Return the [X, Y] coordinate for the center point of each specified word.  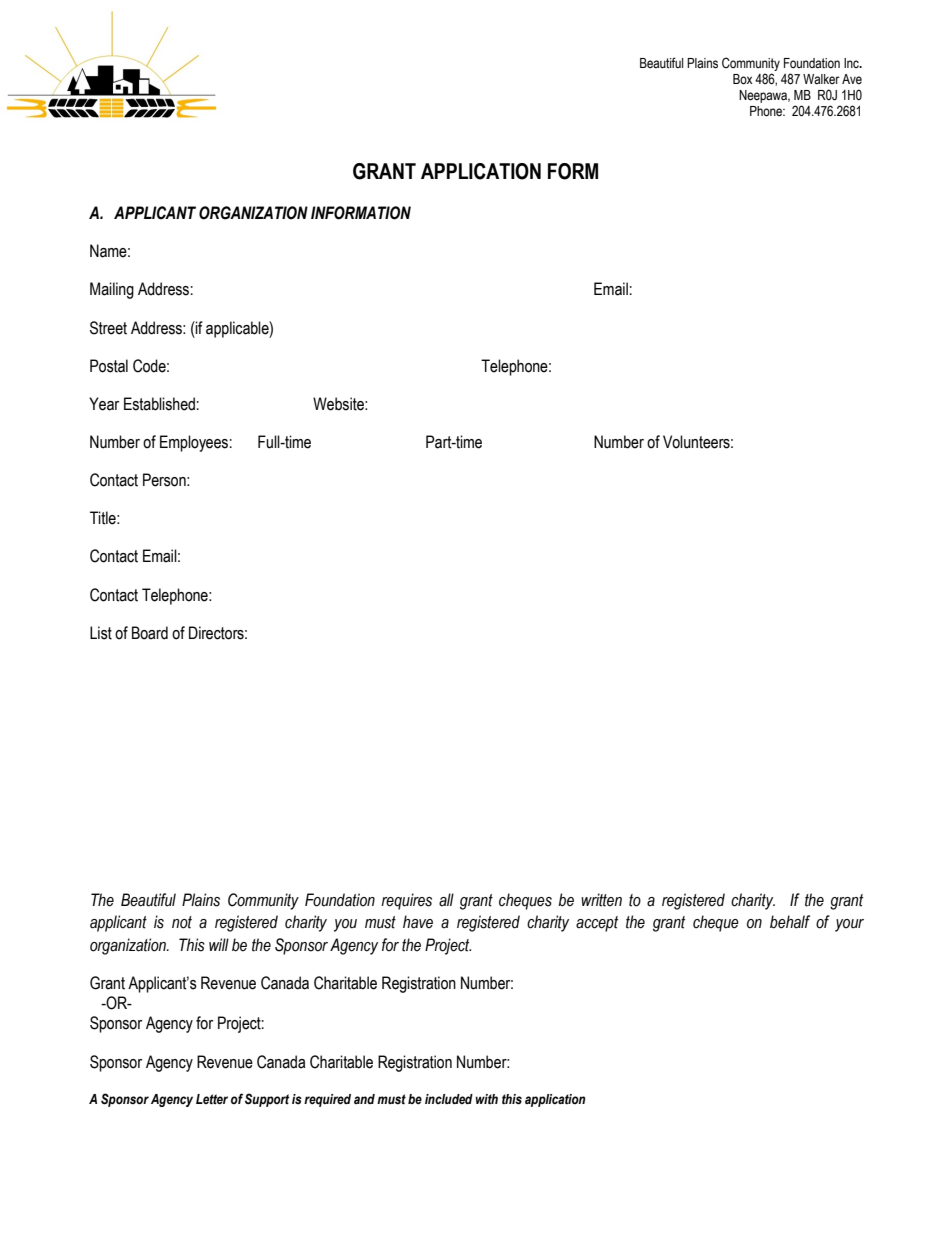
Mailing [112, 290]
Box [742, 79]
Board [150, 633]
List [101, 633]
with [486, 1099]
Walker [821, 79]
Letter [212, 1099]
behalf [790, 922]
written [601, 900]
